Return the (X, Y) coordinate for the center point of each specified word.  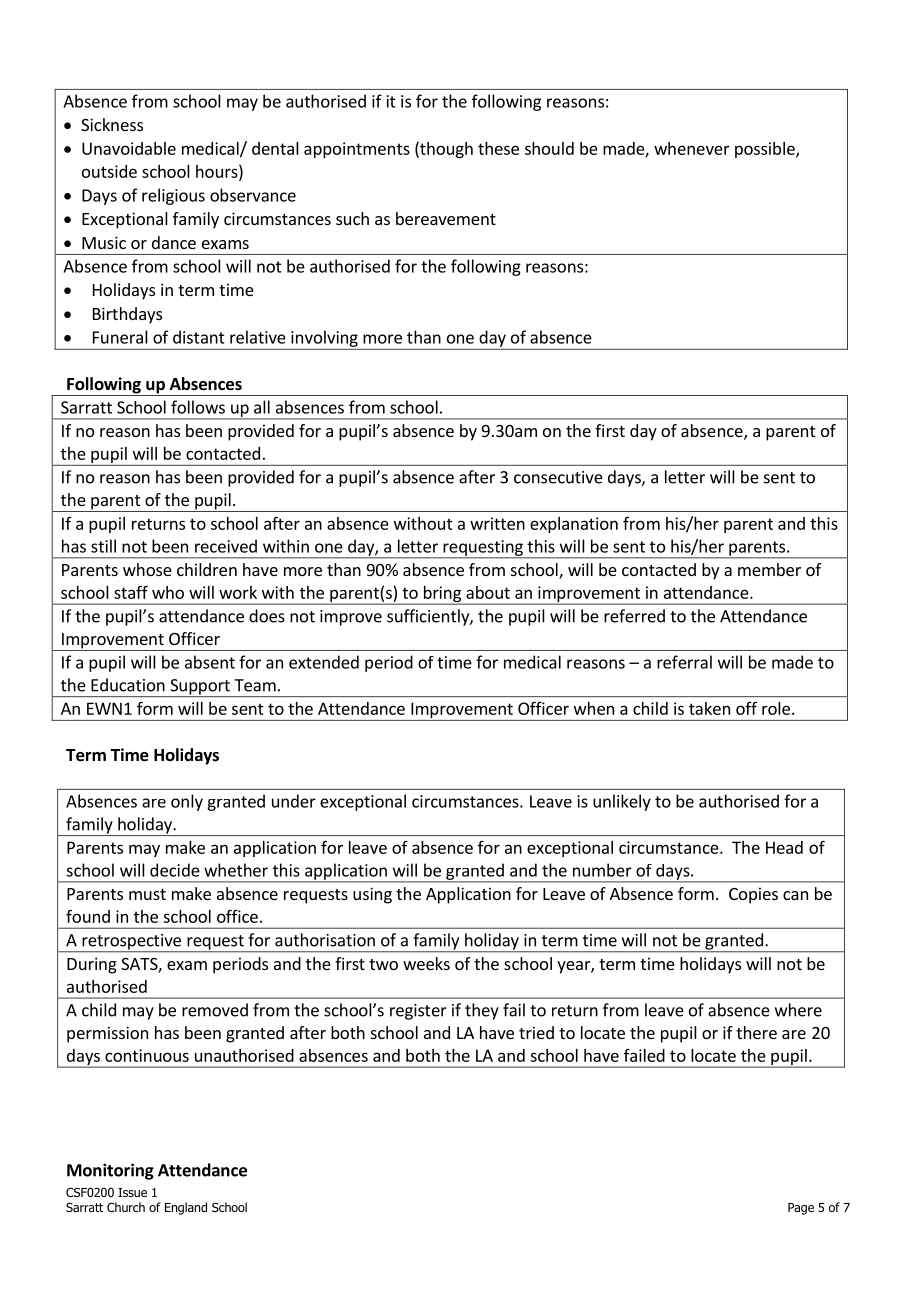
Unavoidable (129, 148)
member (769, 569)
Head (784, 847)
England (186, 1208)
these (498, 148)
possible (766, 150)
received (226, 546)
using (372, 895)
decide (175, 870)
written (497, 523)
